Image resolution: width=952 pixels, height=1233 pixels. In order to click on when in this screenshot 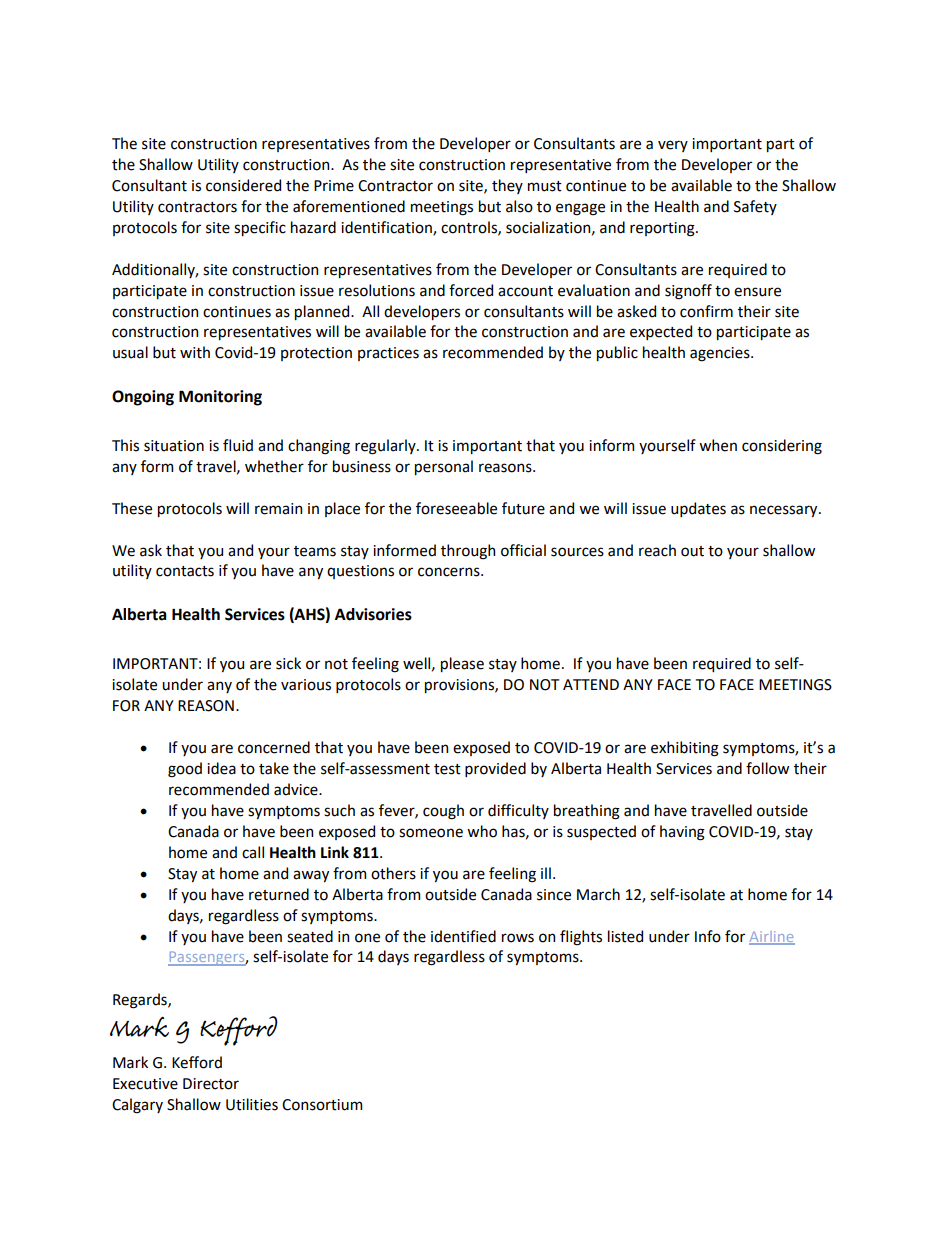, I will do `click(718, 445)`.
